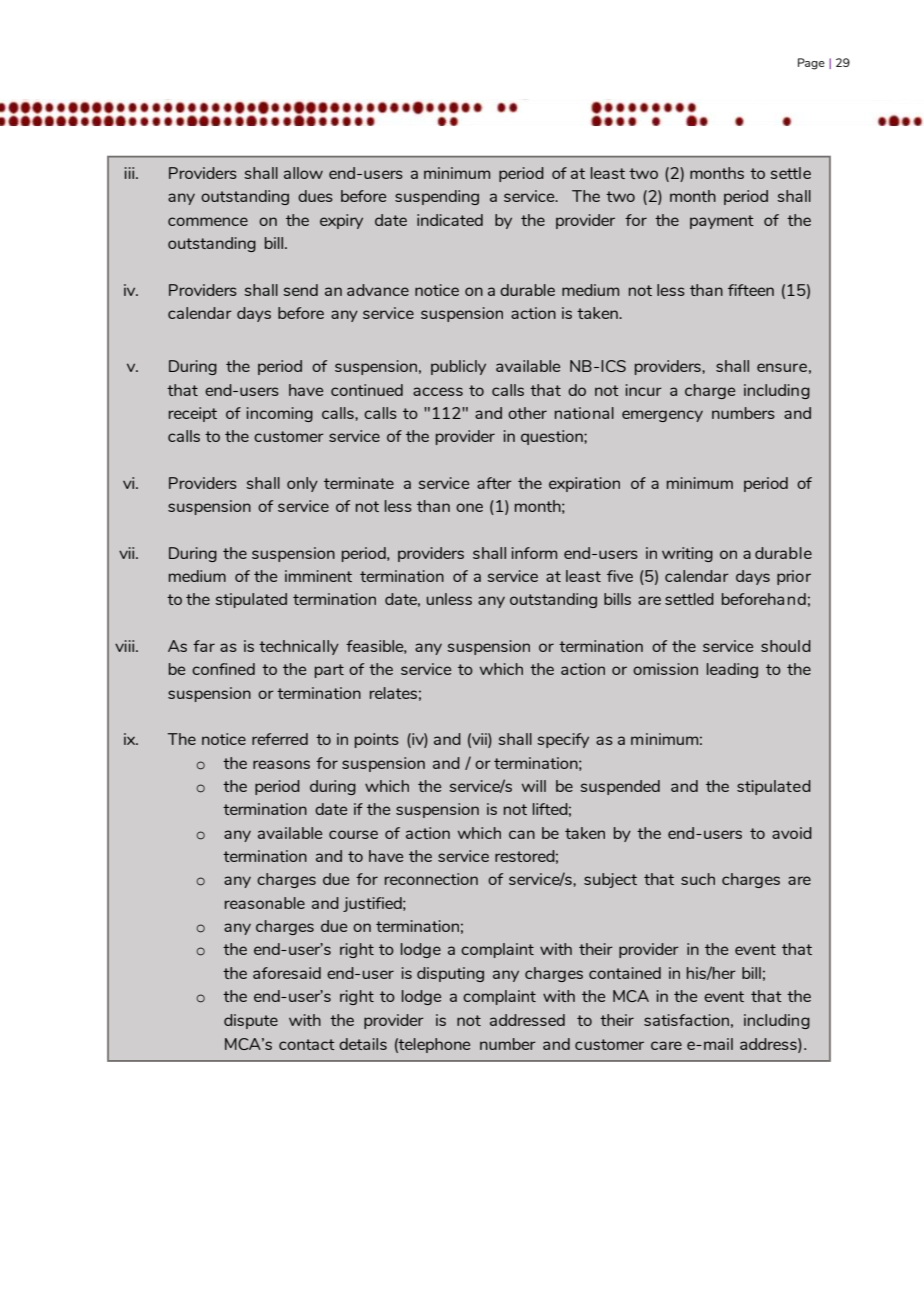 This document has width=924, height=1308. I want to click on writing, so click(687, 554).
